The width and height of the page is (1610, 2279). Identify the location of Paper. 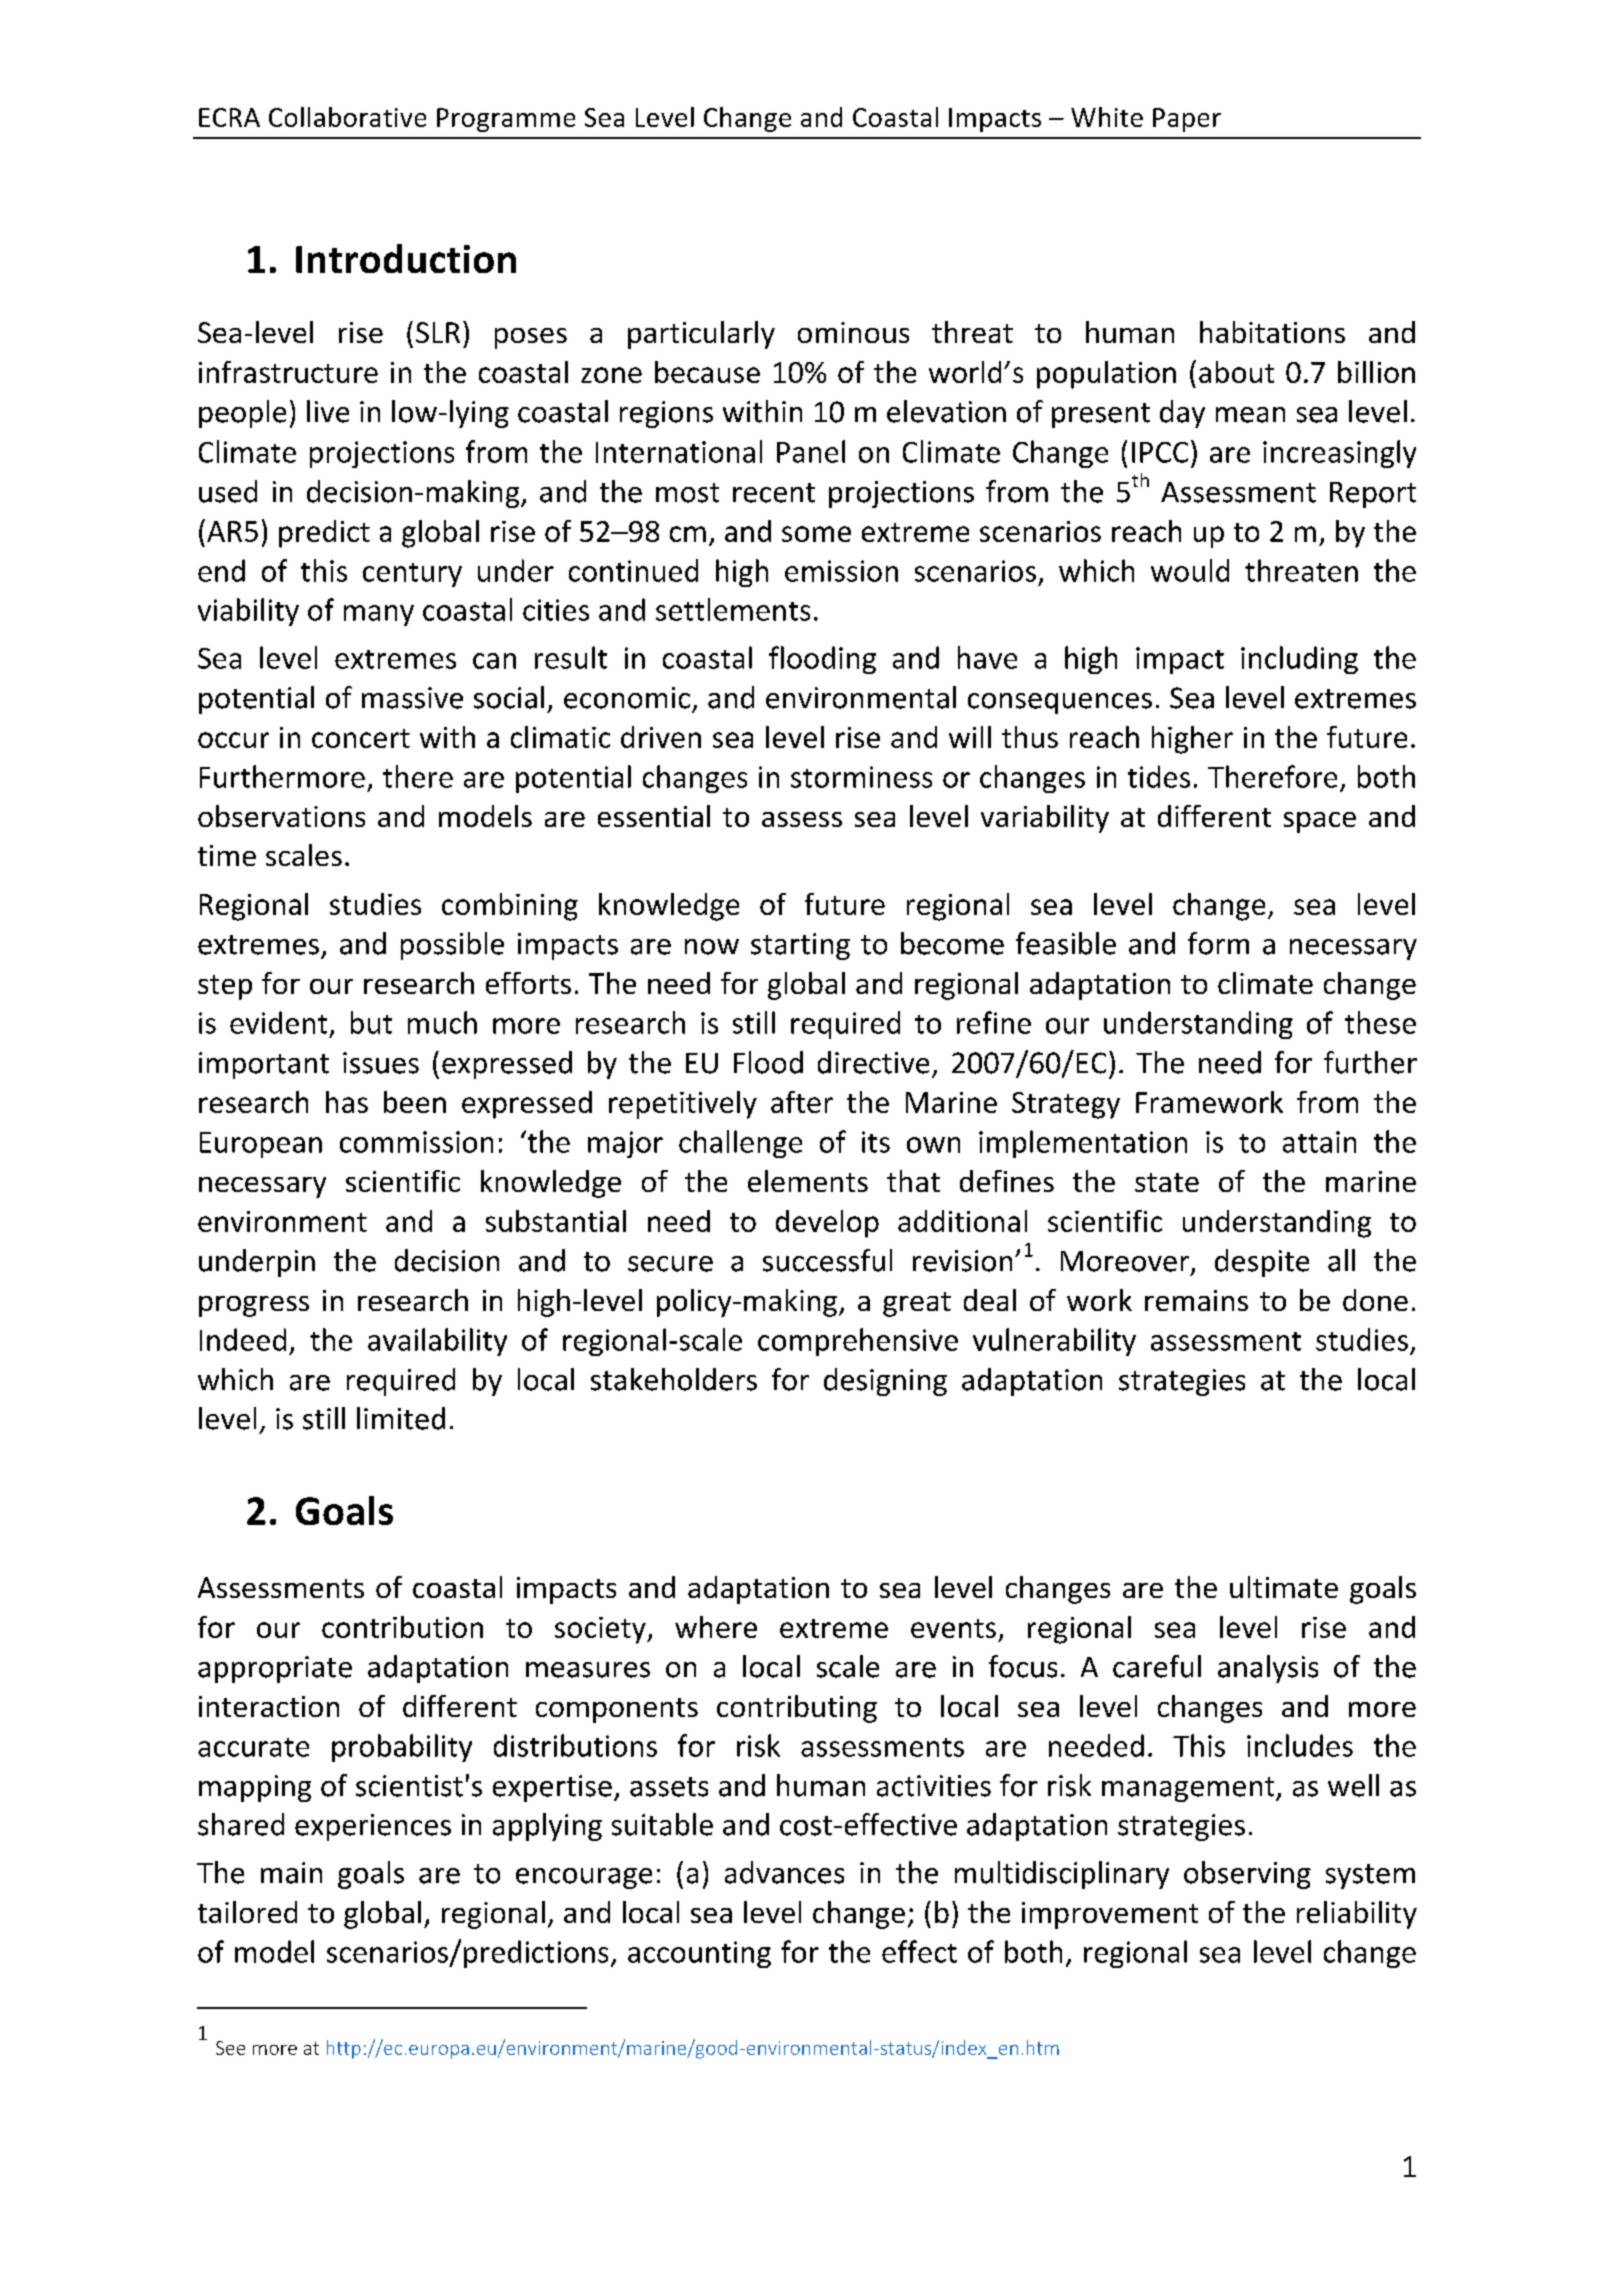
(1187, 120).
